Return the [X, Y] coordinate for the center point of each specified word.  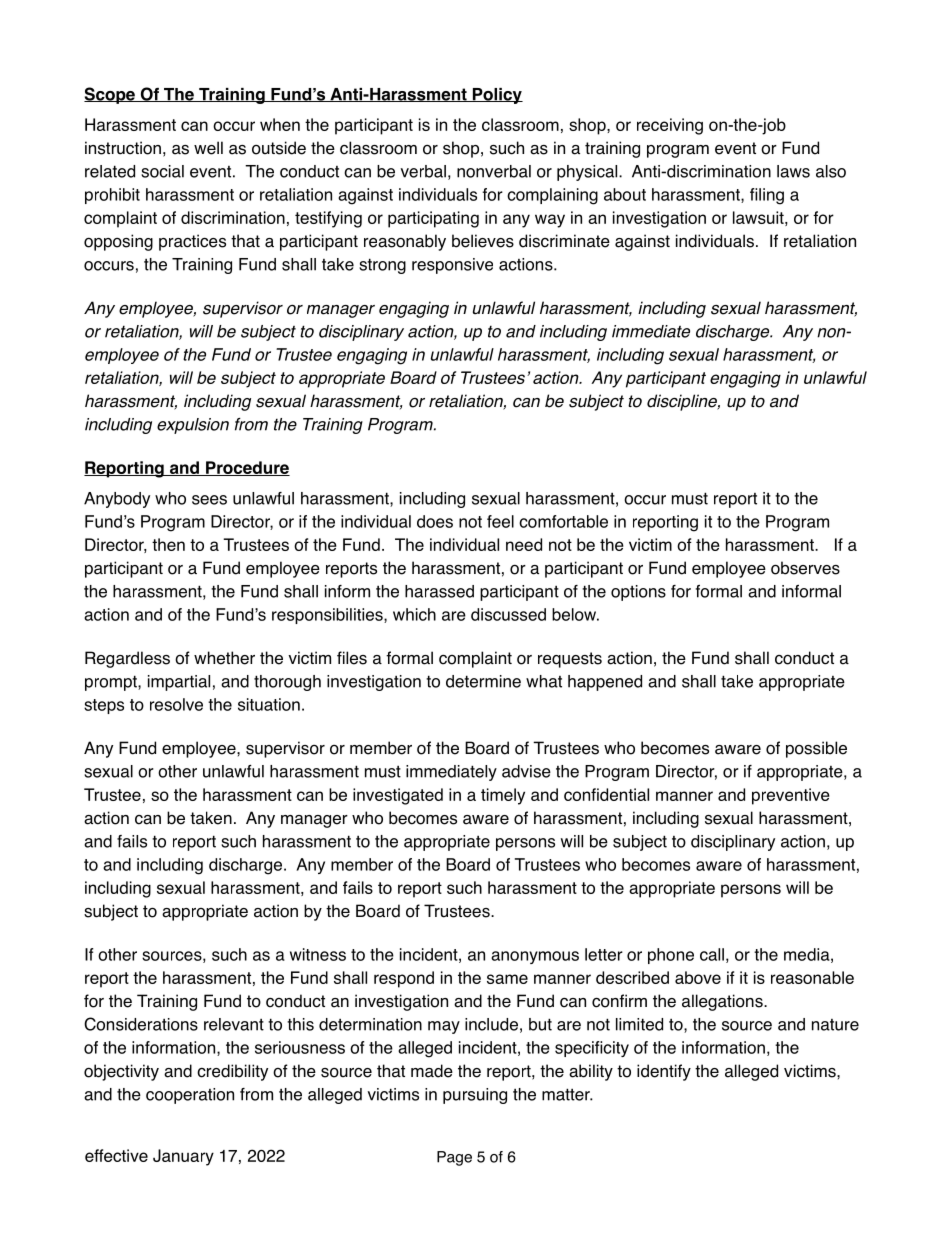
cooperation [190, 1096]
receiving [670, 126]
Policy [497, 96]
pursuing [475, 1096]
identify [664, 1072]
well [208, 148]
